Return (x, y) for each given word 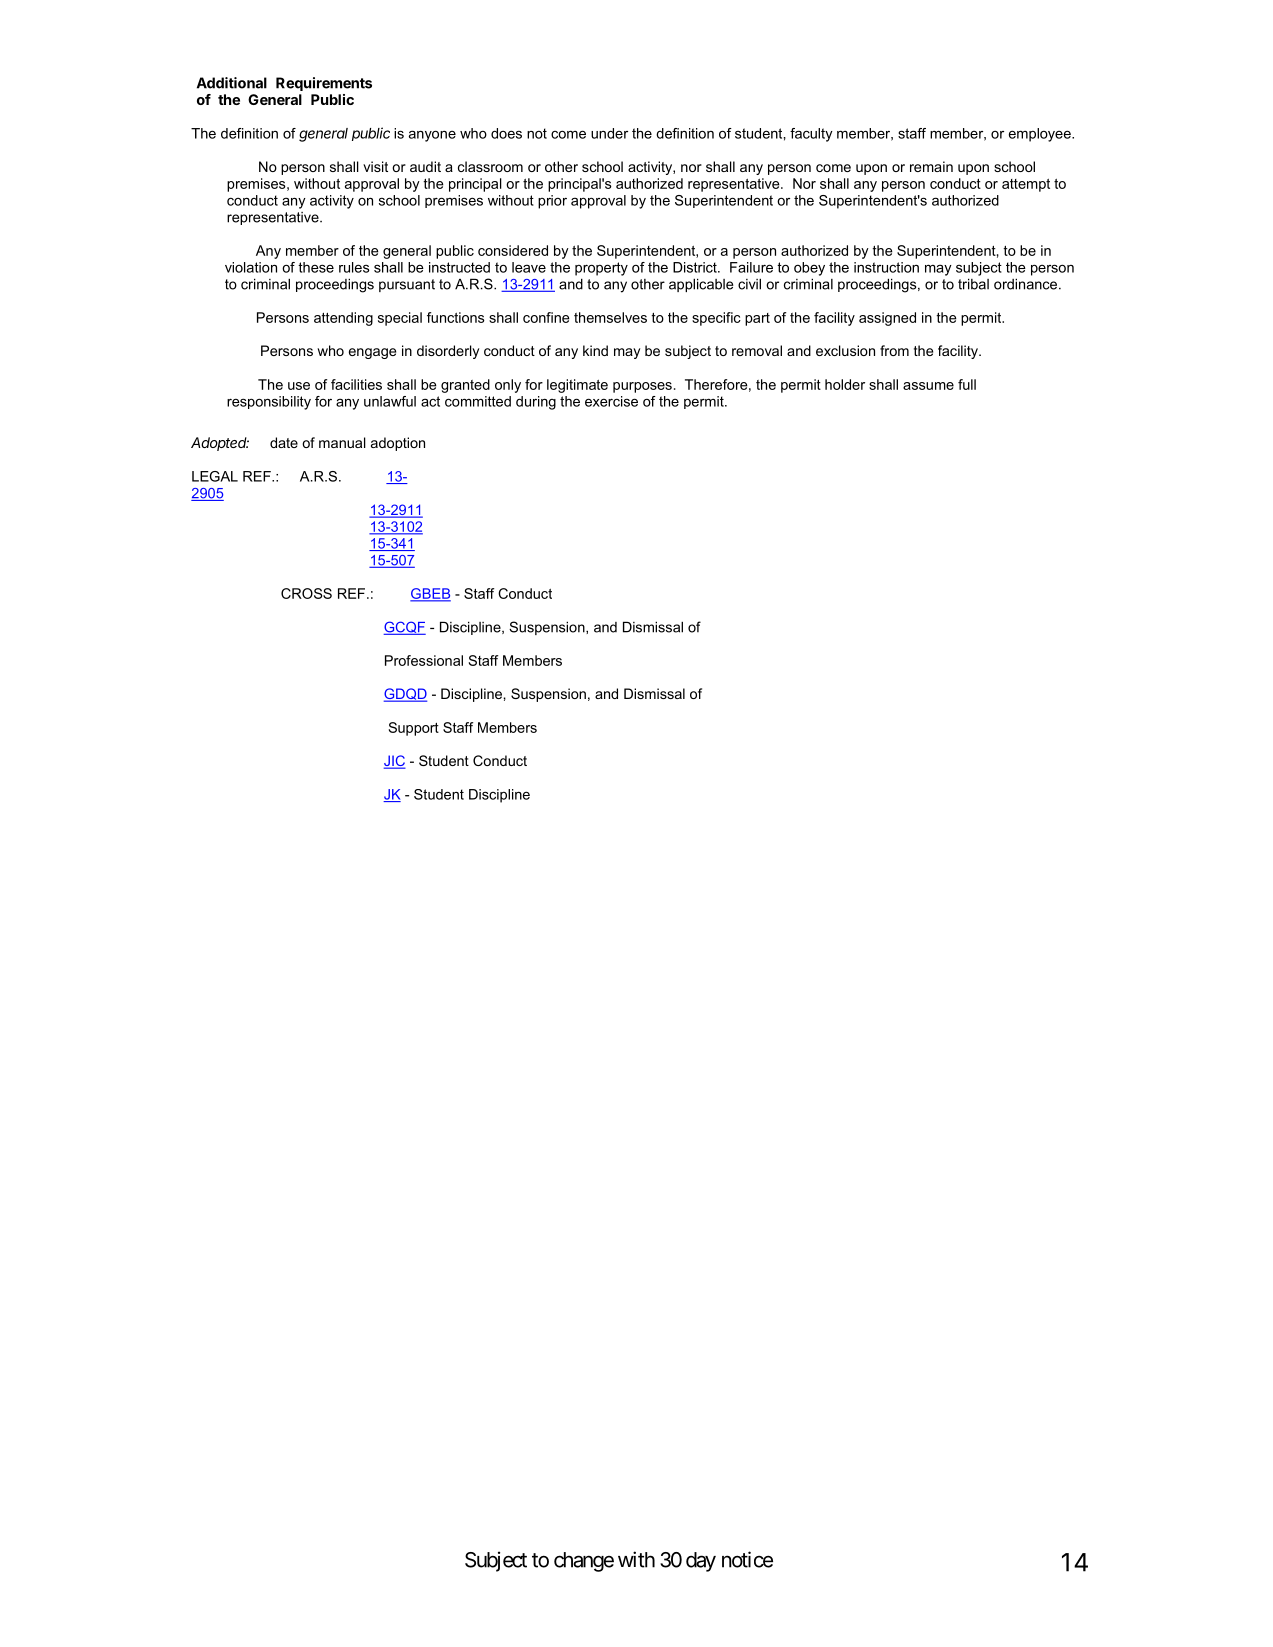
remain (931, 166)
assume (928, 386)
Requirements (324, 84)
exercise (611, 401)
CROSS (306, 593)
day (701, 1562)
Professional (424, 660)
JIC (395, 762)
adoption (398, 444)
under (609, 133)
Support (414, 729)
